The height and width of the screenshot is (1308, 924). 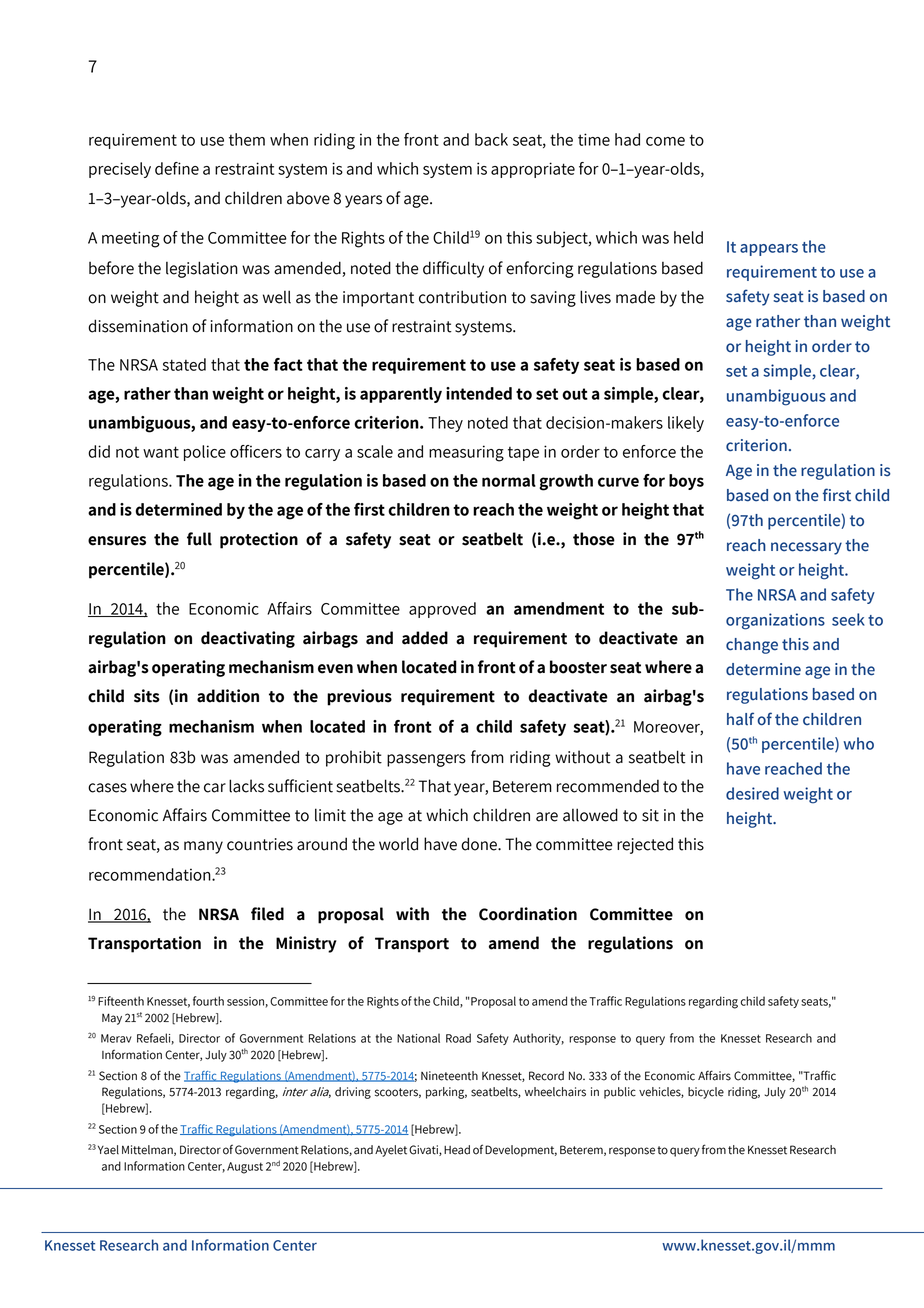 I want to click on normal, so click(x=509, y=480).
